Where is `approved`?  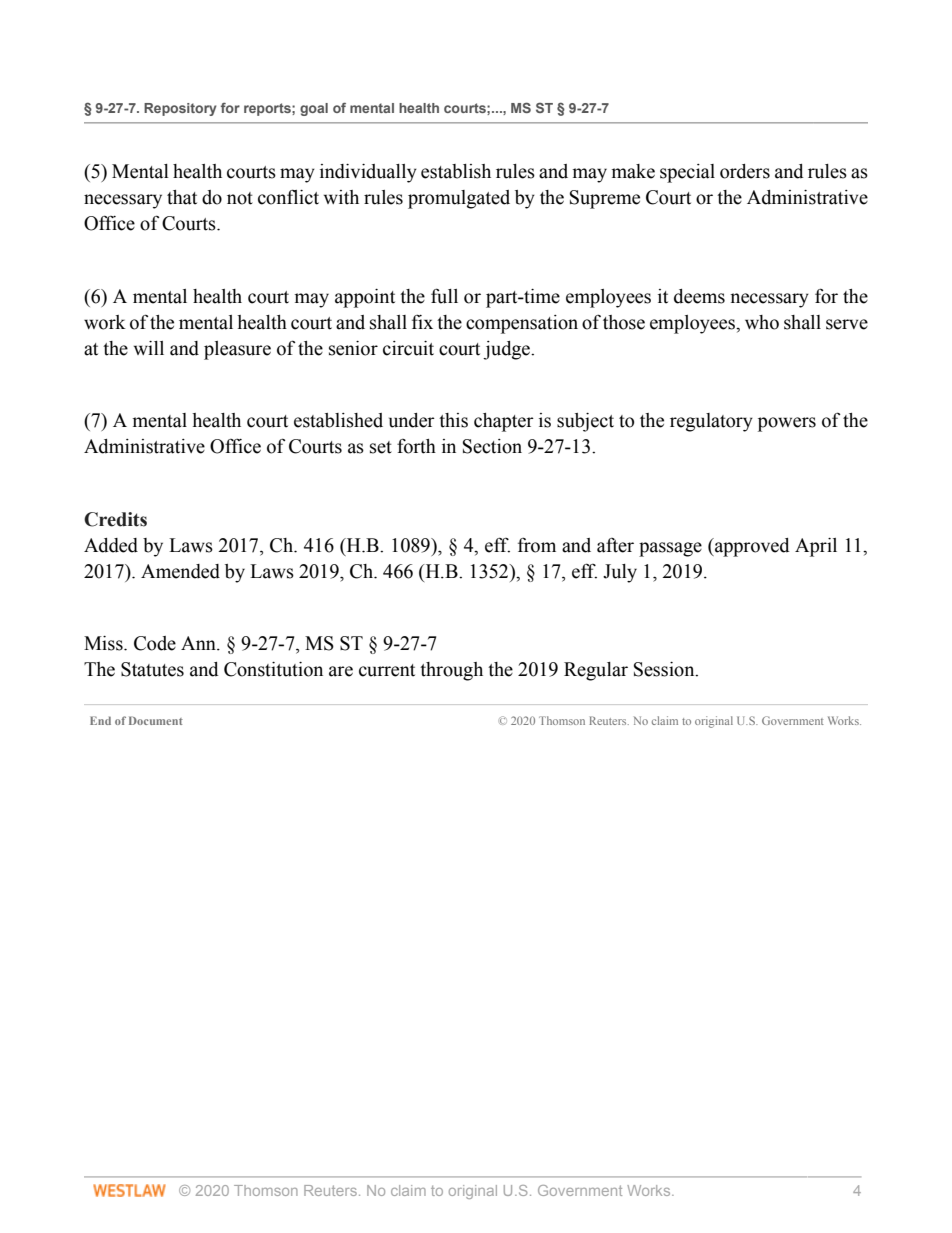 approved is located at coordinates (751, 547).
